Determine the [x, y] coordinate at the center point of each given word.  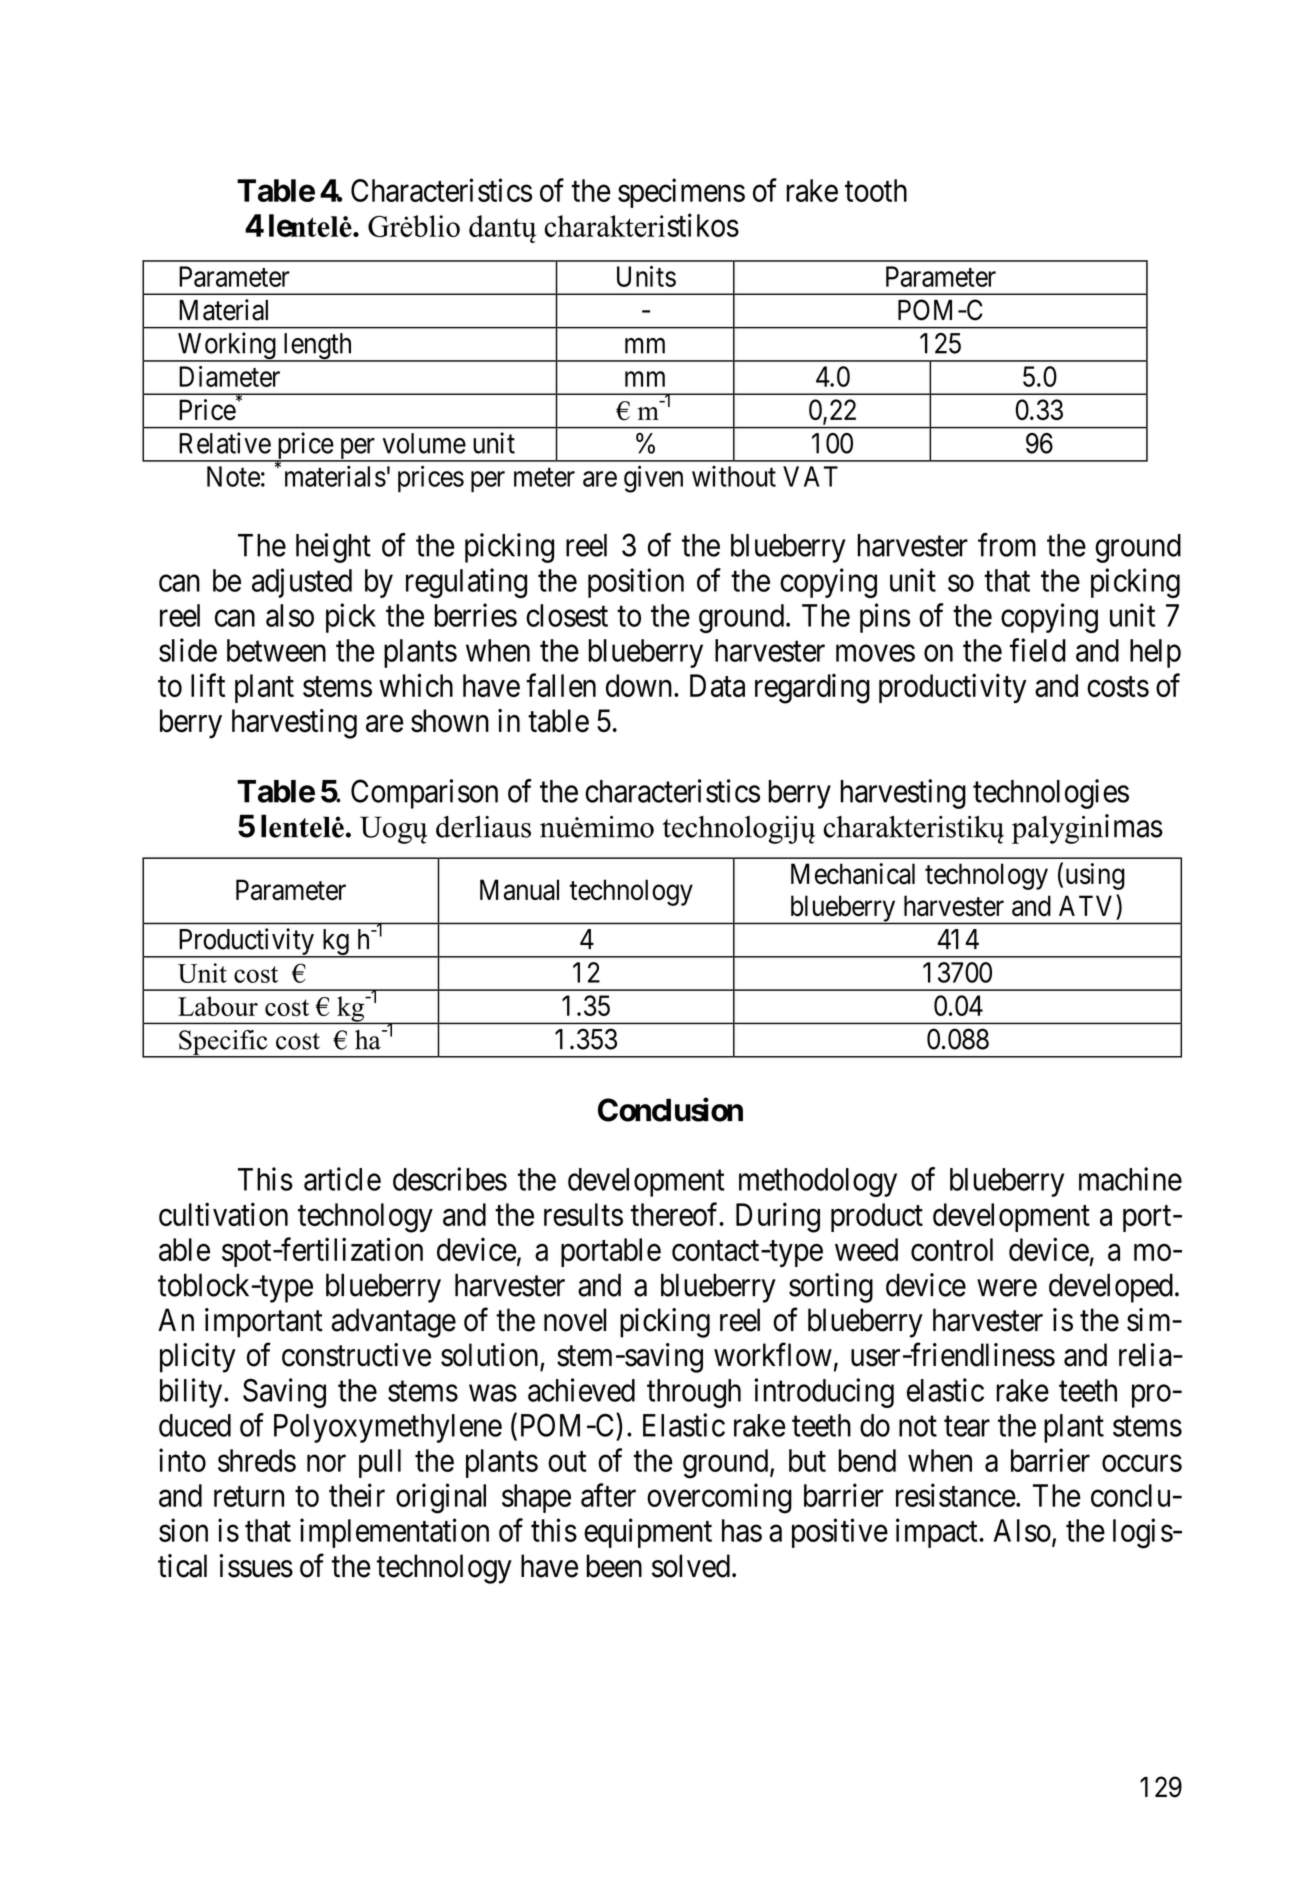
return [249, 1496]
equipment [648, 1533]
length [317, 347]
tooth [876, 190]
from [1007, 545]
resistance [956, 1495]
